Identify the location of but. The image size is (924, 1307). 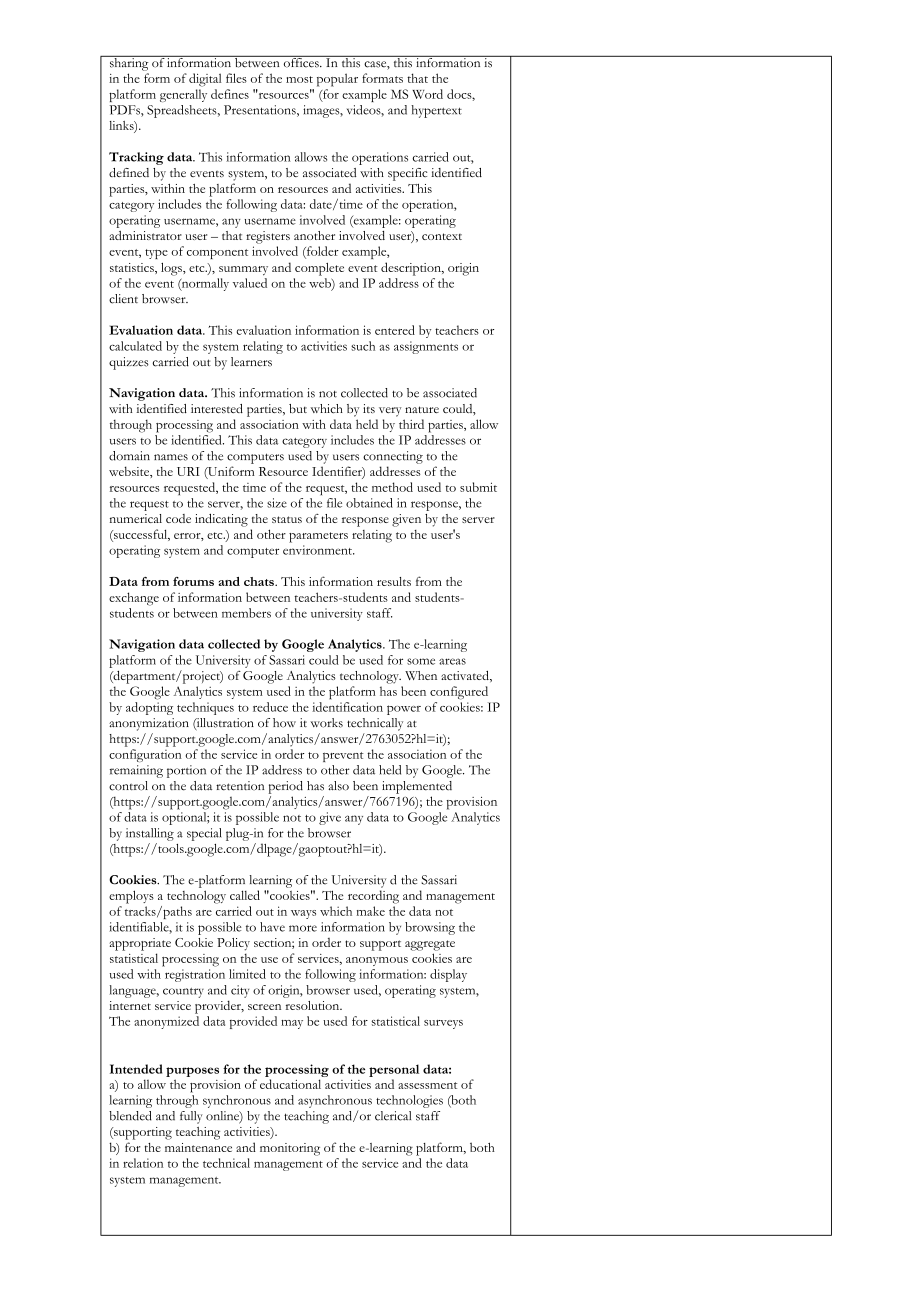
(298, 408).
